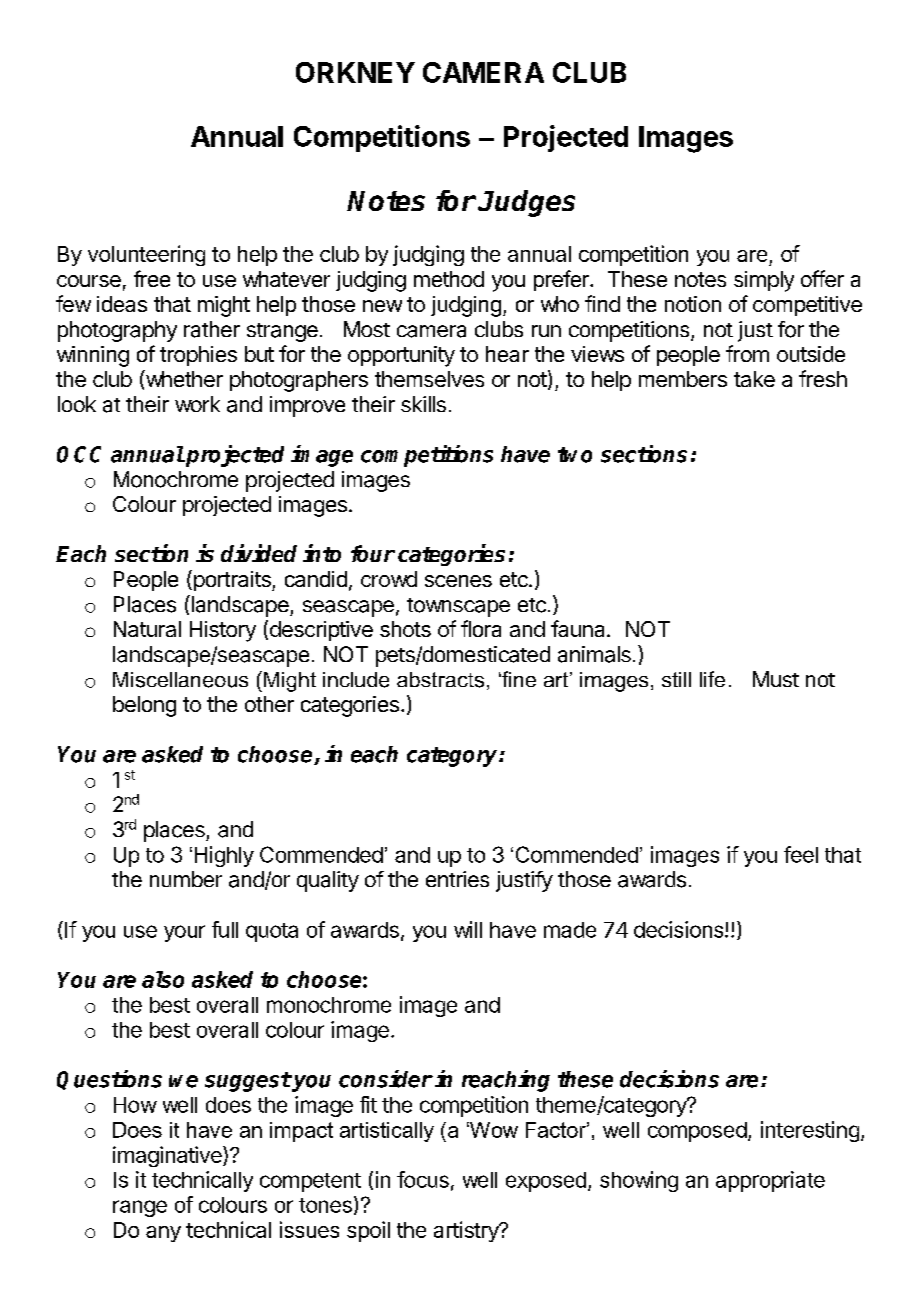 The width and height of the screenshot is (924, 1308). I want to click on ORKNEY, so click(355, 72).
